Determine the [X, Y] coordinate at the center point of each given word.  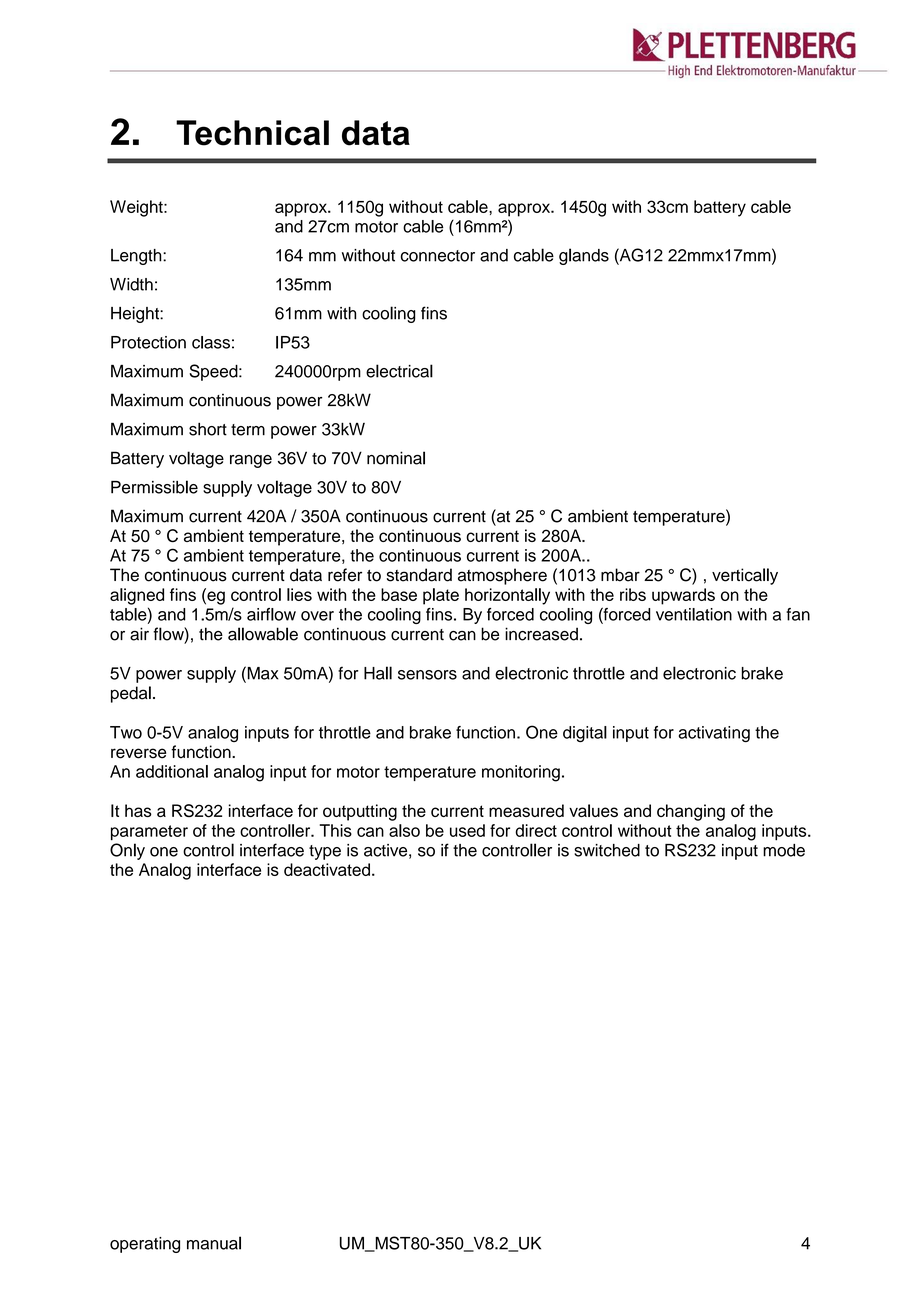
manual [214, 1243]
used [467, 830]
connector [438, 256]
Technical [252, 133]
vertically [745, 576]
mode [784, 850]
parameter [149, 833]
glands [584, 256]
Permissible [154, 487]
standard [419, 575]
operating [145, 1245]
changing [691, 812]
